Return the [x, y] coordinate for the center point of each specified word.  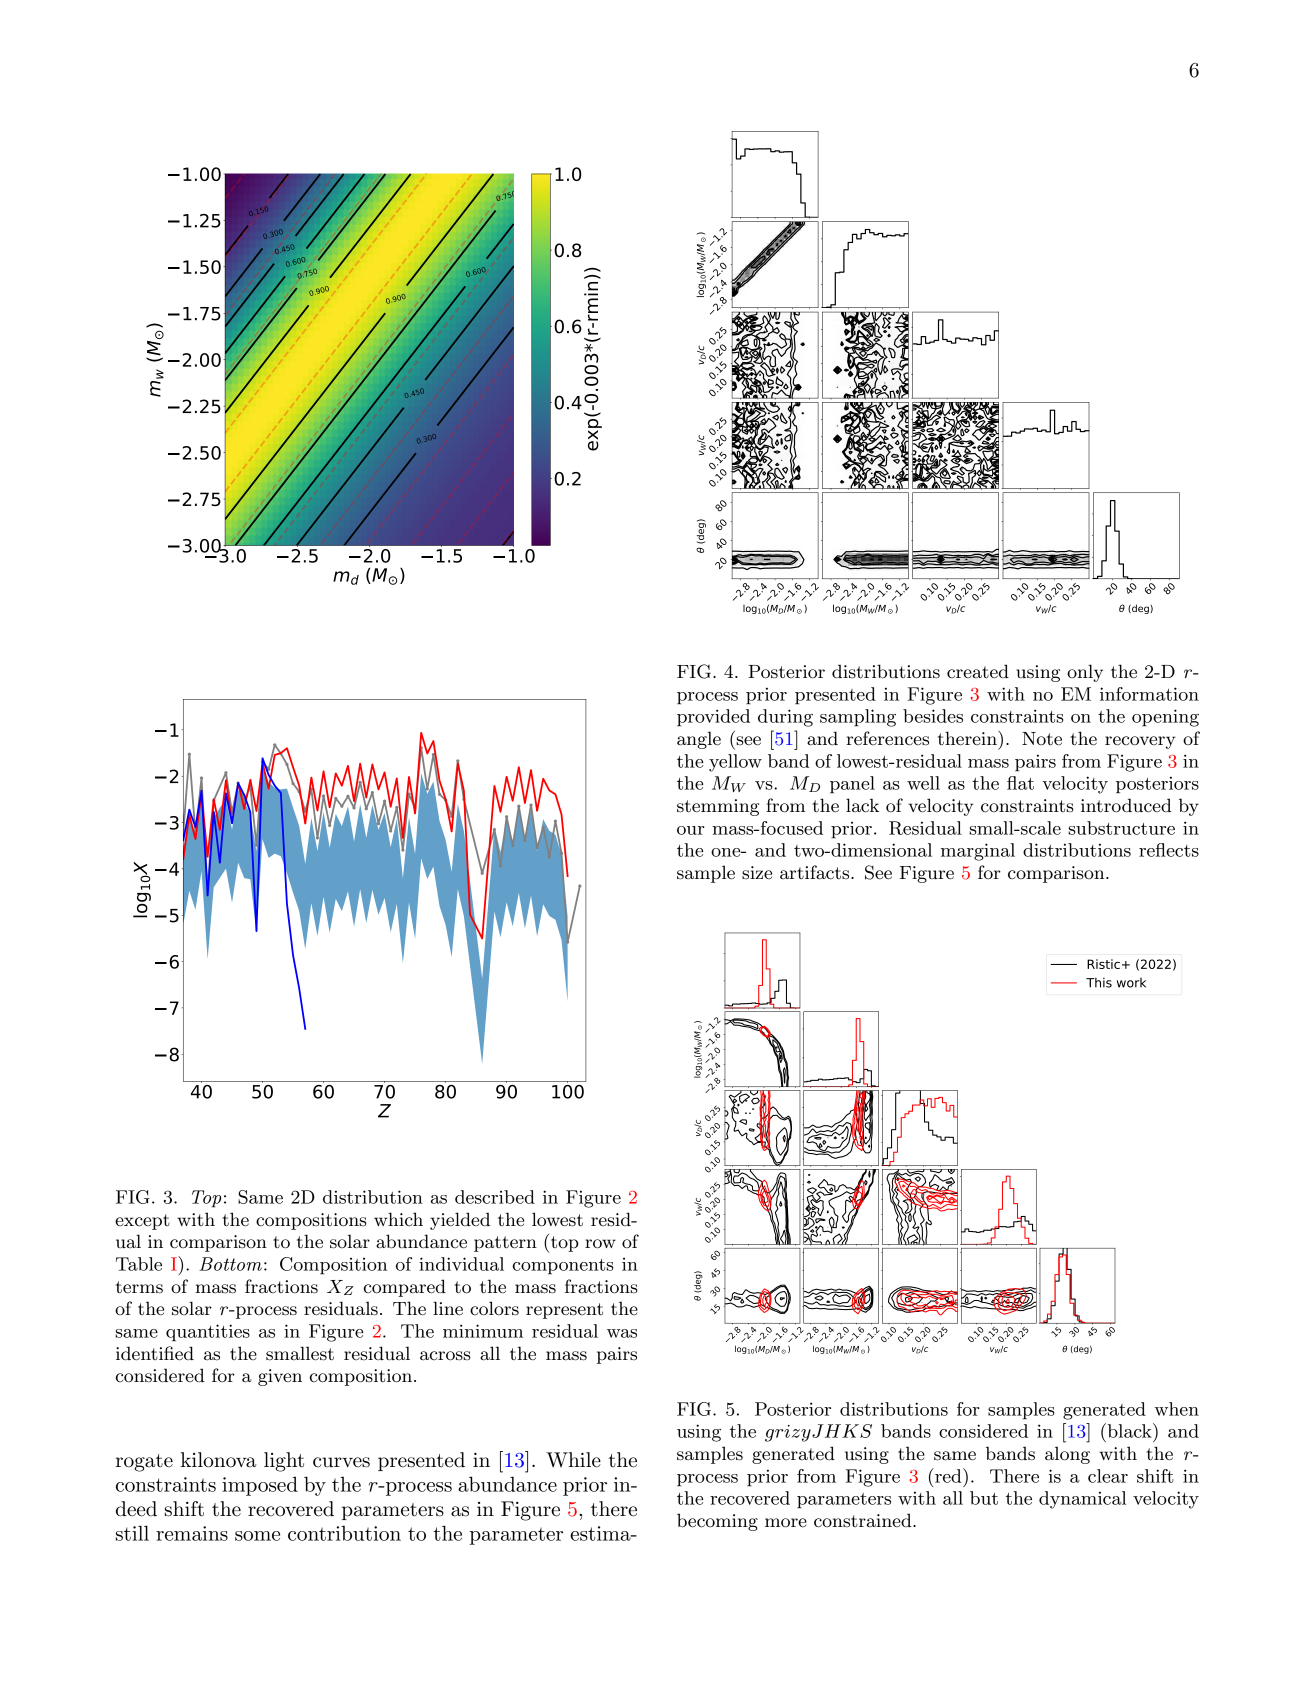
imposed [260, 1486]
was [622, 1333]
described [495, 1197]
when [1177, 1409]
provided [713, 718]
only [1085, 673]
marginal [978, 852]
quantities [208, 1333]
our [691, 830]
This [1099, 983]
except [142, 1222]
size [757, 872]
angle [699, 740]
